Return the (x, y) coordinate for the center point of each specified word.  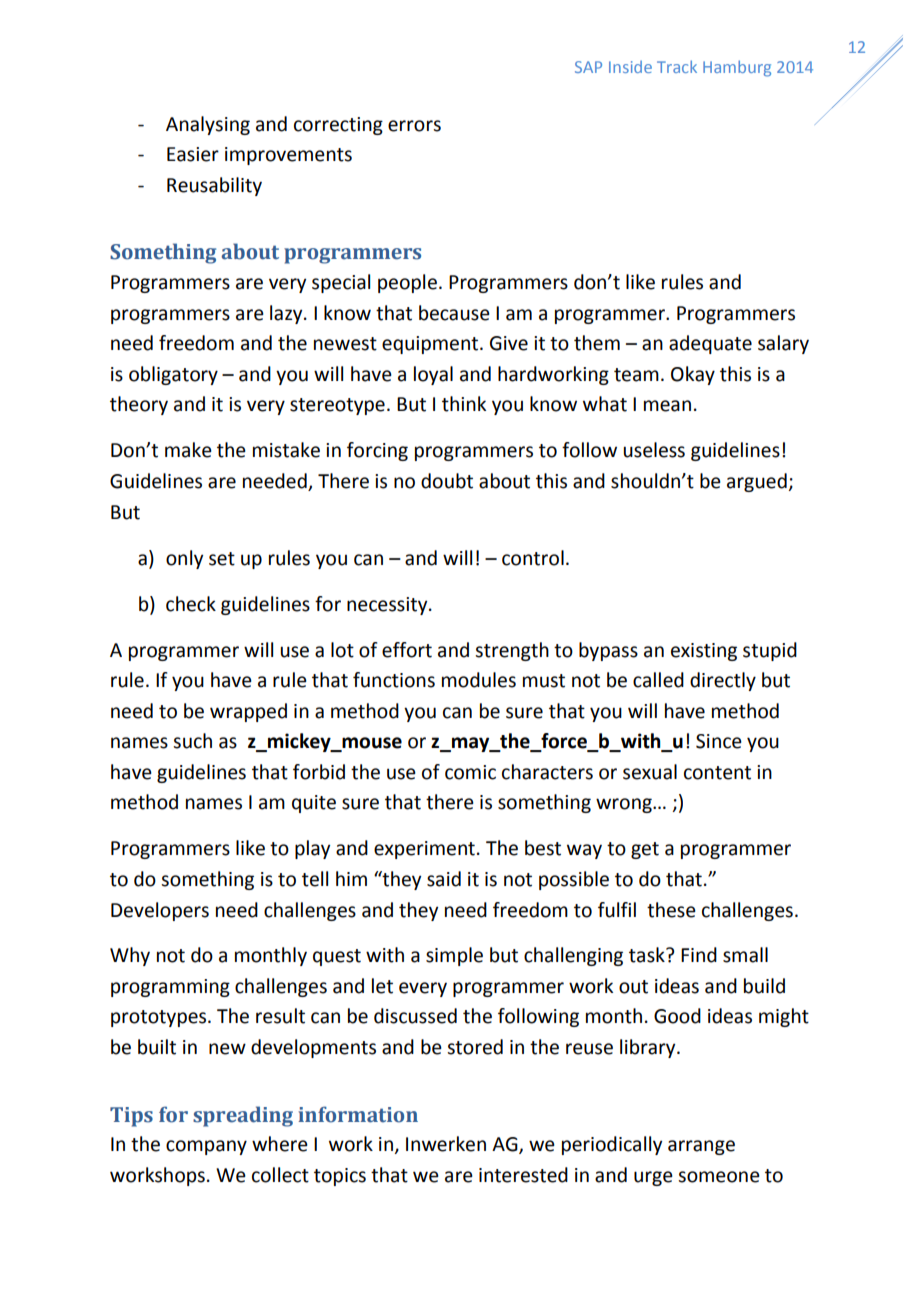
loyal (433, 375)
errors (414, 126)
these (671, 910)
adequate (710, 344)
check (191, 604)
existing (704, 652)
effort (407, 650)
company (206, 1147)
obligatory (173, 375)
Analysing (208, 125)
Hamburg (737, 68)
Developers (160, 911)
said (444, 879)
